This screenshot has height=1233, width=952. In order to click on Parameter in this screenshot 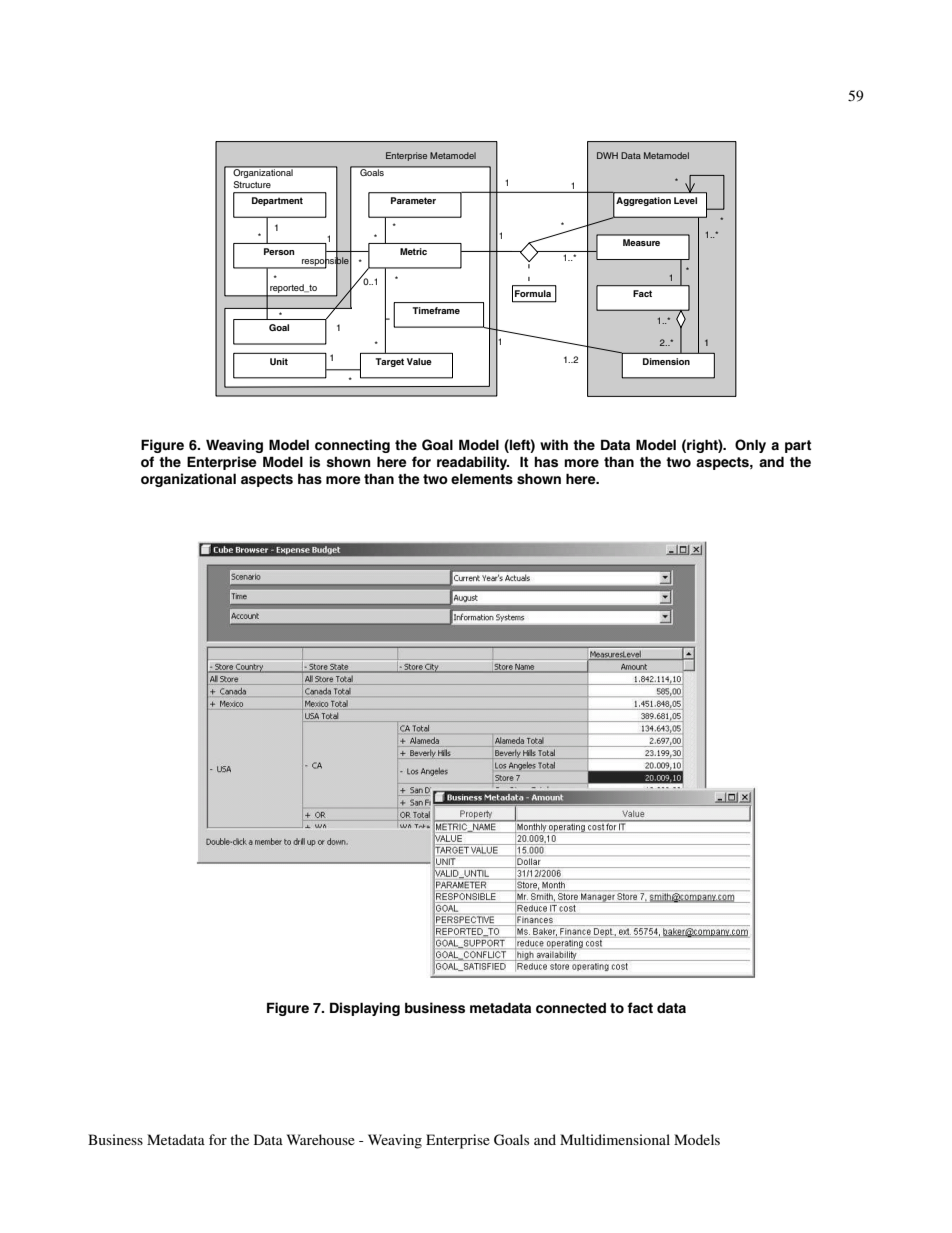, I will do `click(413, 200)`.
